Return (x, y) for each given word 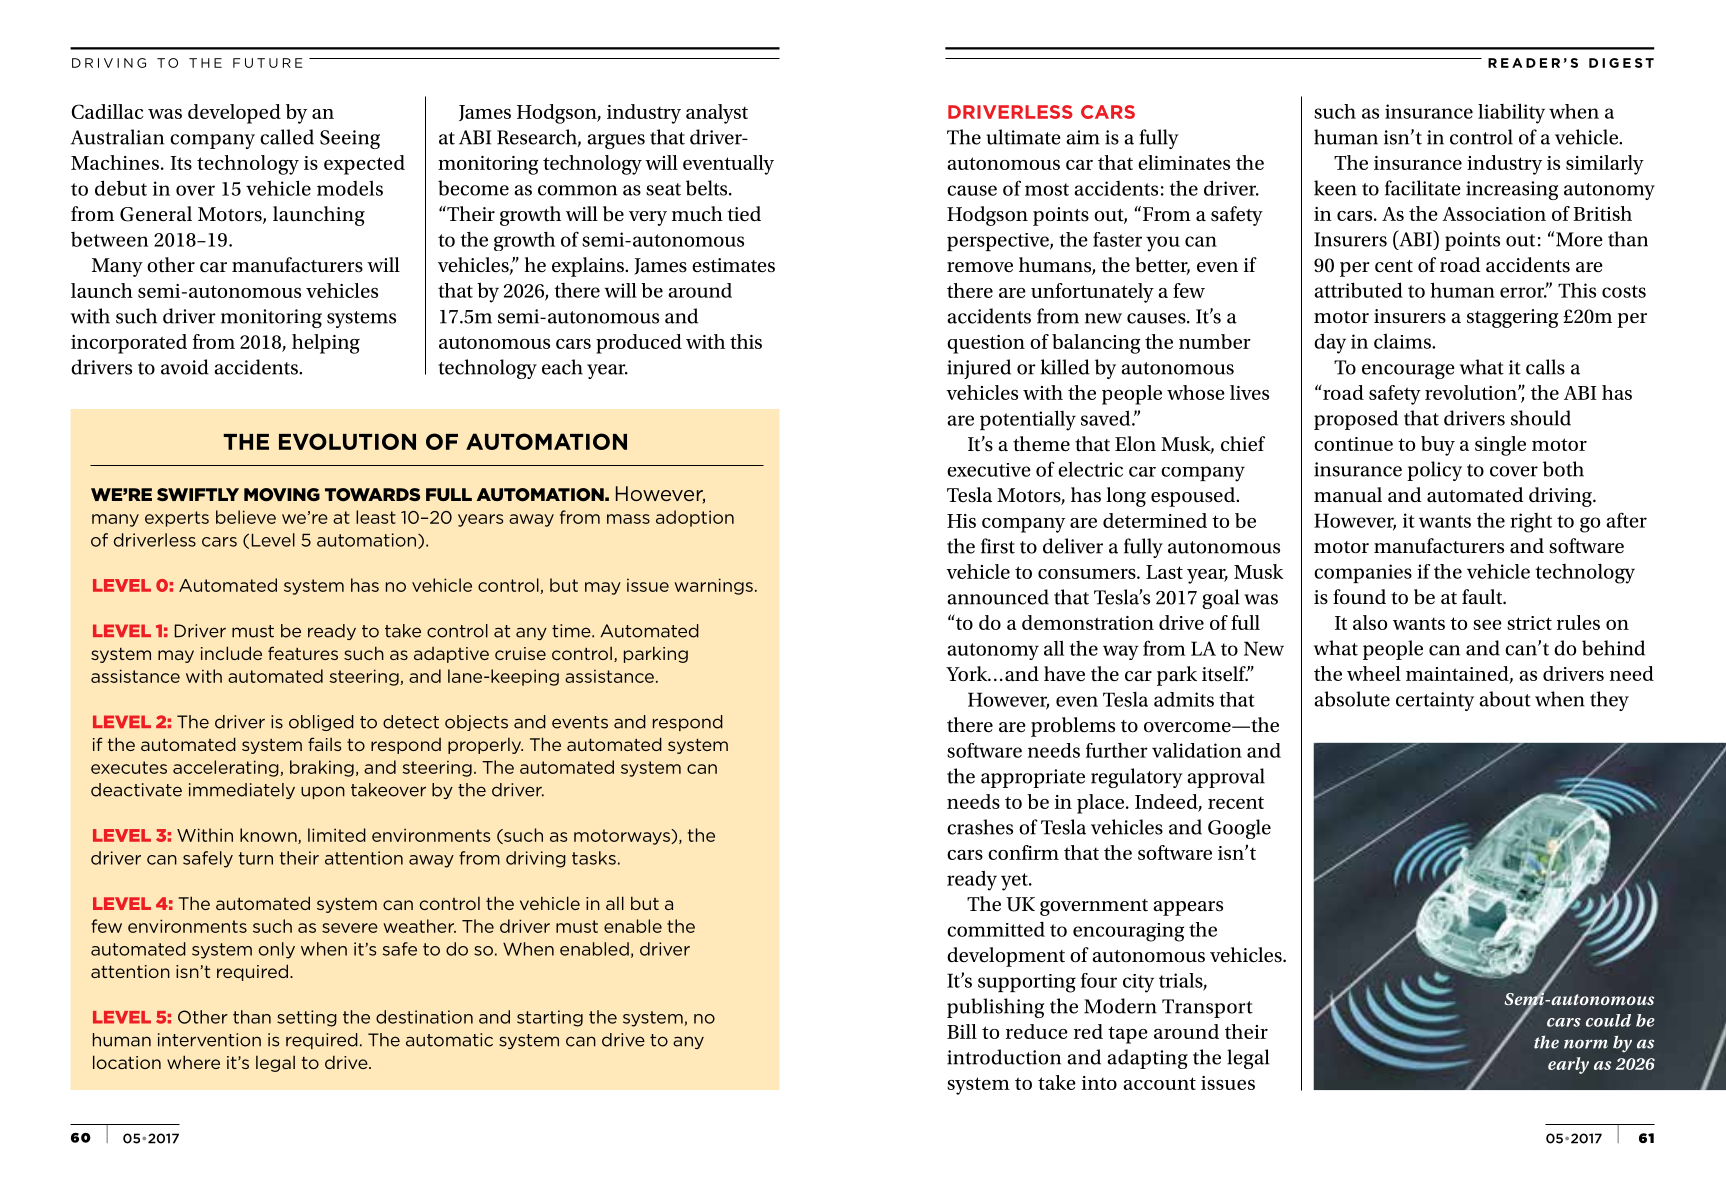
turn (255, 858)
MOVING (282, 495)
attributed (1358, 290)
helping (326, 344)
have (1064, 673)
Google (1239, 829)
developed (234, 114)
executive (989, 470)
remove (980, 267)
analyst (717, 114)
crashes (980, 827)
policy (1434, 471)
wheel (1374, 673)
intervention (209, 1040)
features (303, 653)
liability (1511, 113)
